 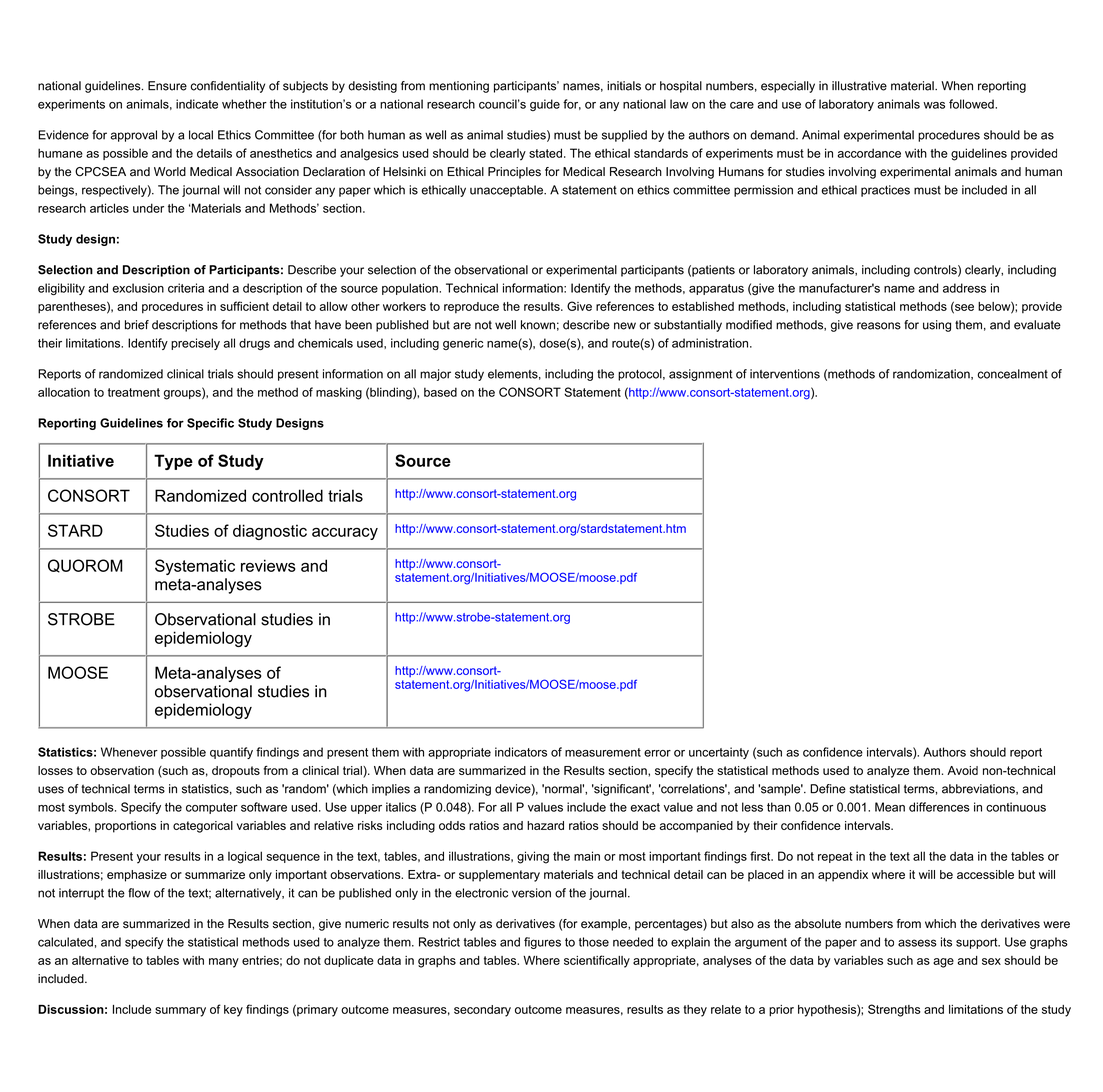 What do you see at coordinates (180, 1012) in the document?
I see `summary` at bounding box center [180, 1012].
